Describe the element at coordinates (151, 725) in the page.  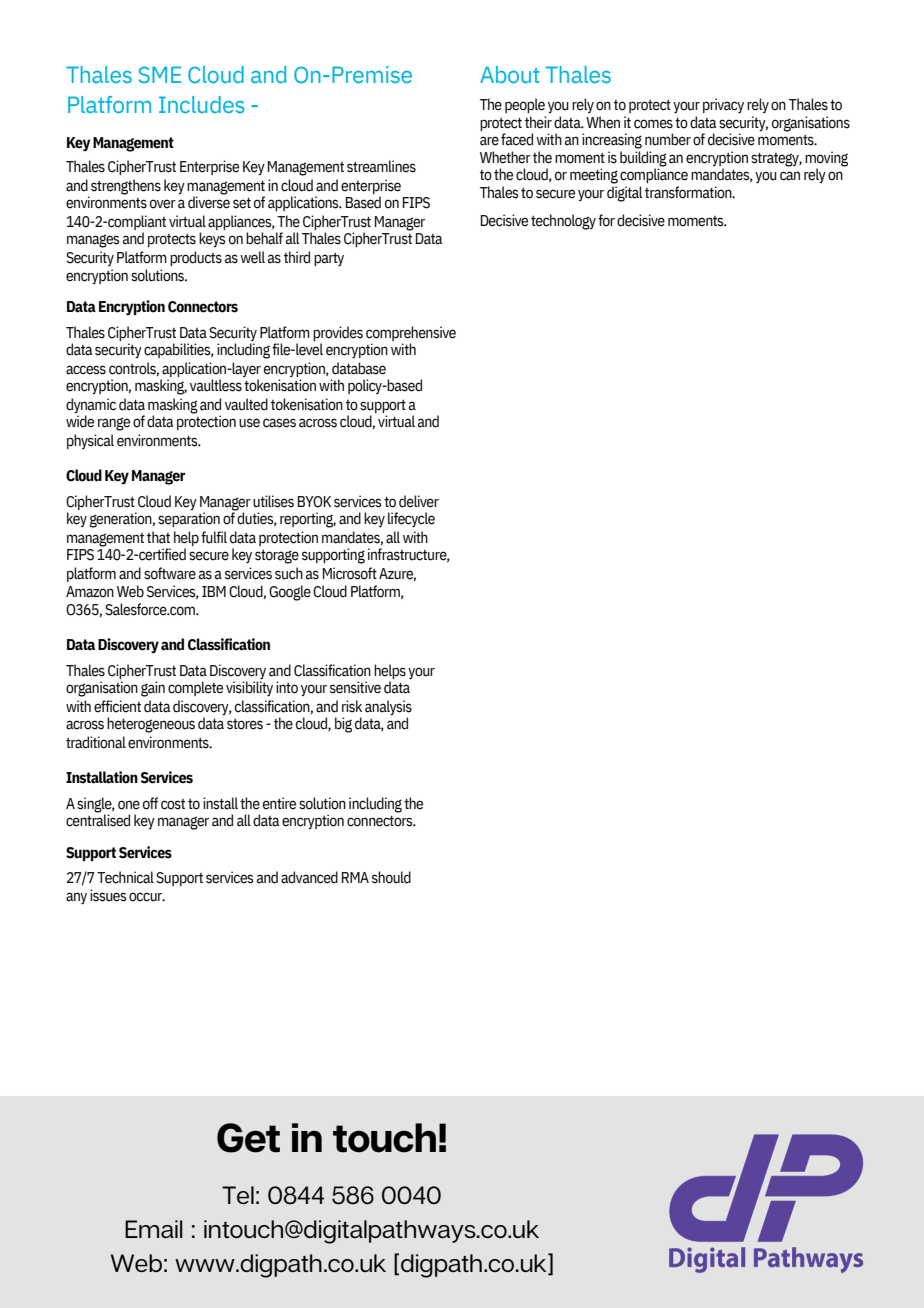
I see `heterogeneous` at that location.
